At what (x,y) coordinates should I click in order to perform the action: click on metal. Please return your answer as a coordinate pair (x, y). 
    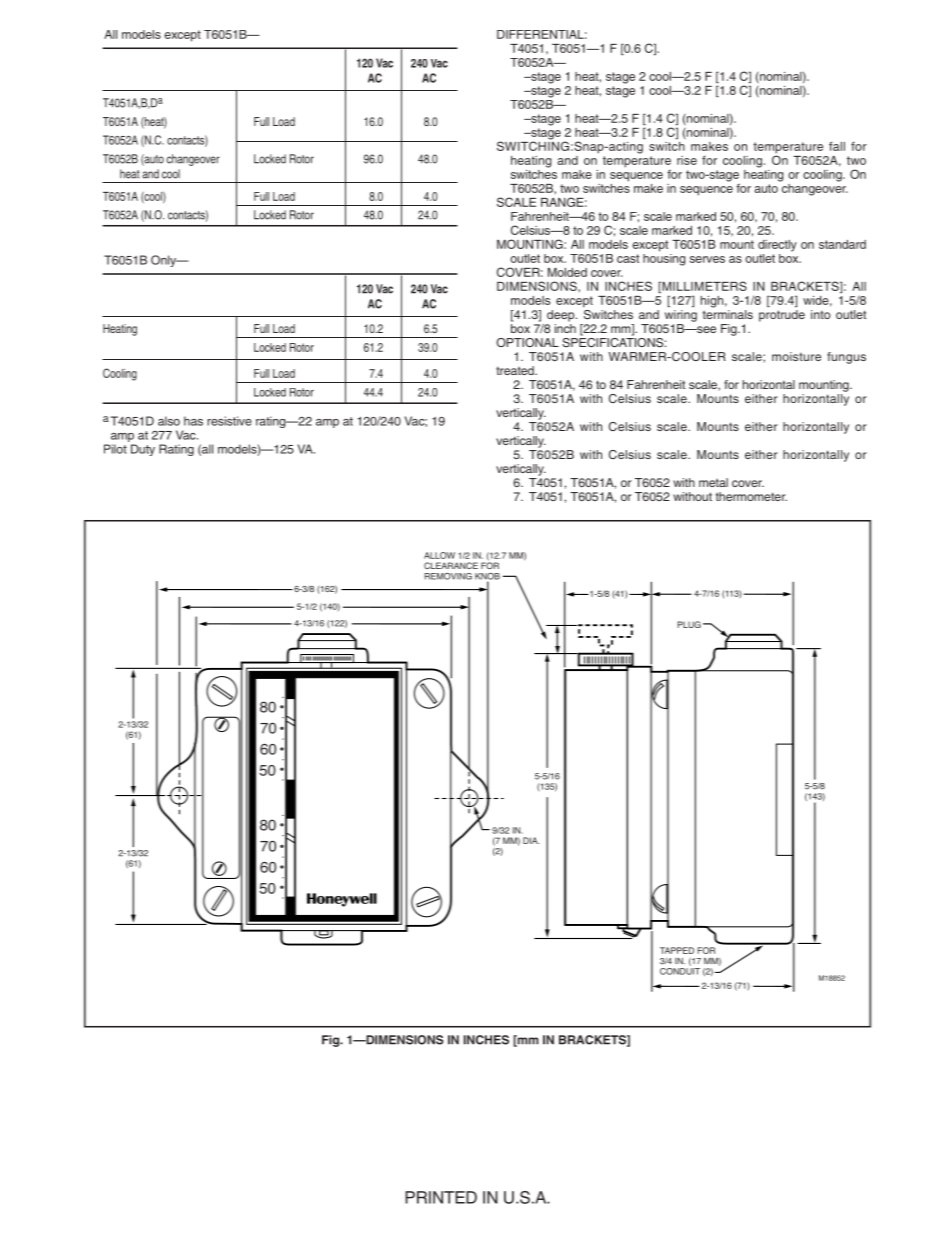
    Looking at the image, I should click on (713, 482).
